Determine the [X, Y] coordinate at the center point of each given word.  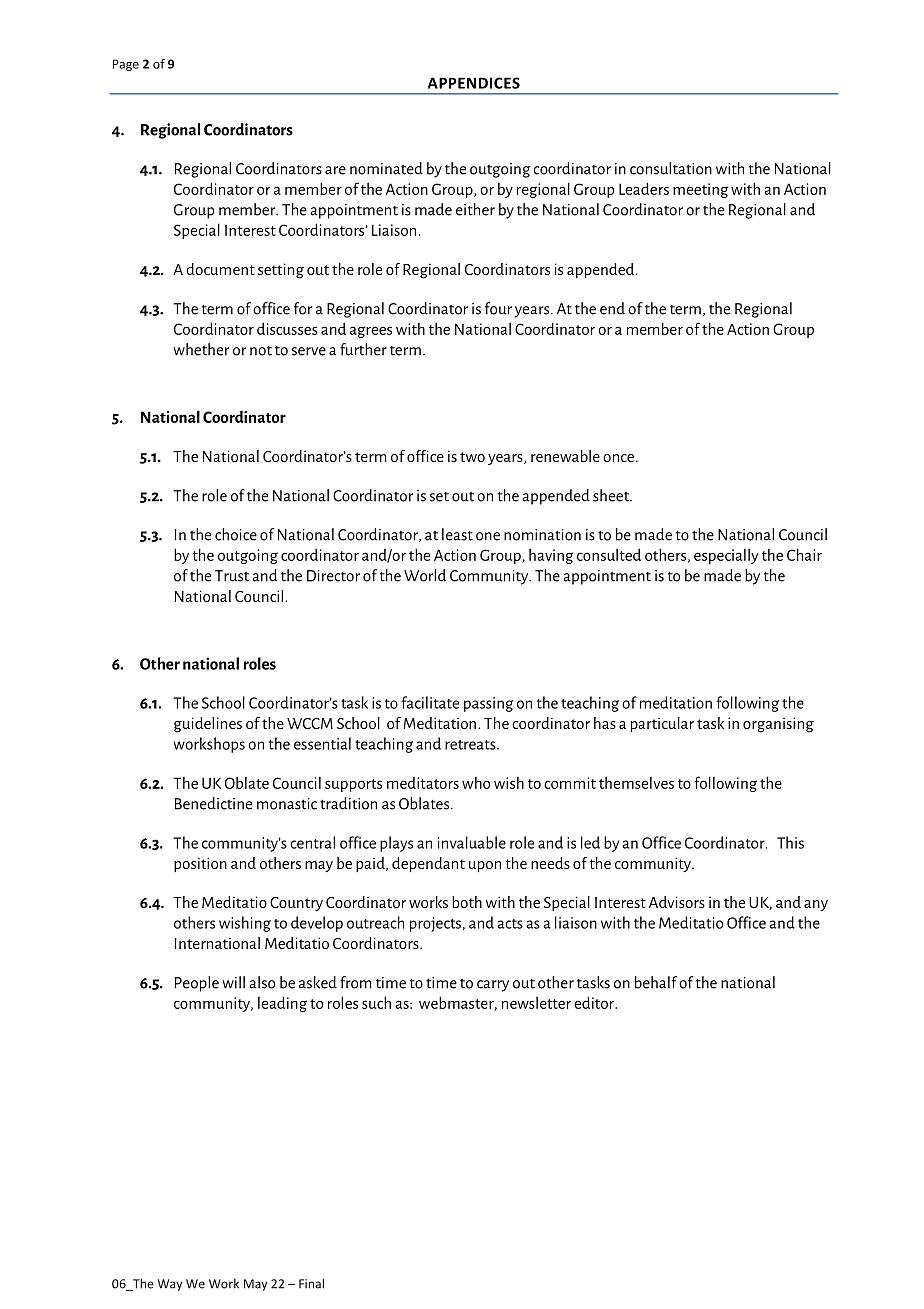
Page [126, 65]
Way [170, 1285]
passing [489, 704]
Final [311, 1283]
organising [778, 725]
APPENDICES [474, 83]
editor [595, 1002]
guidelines [208, 725]
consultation [671, 168]
